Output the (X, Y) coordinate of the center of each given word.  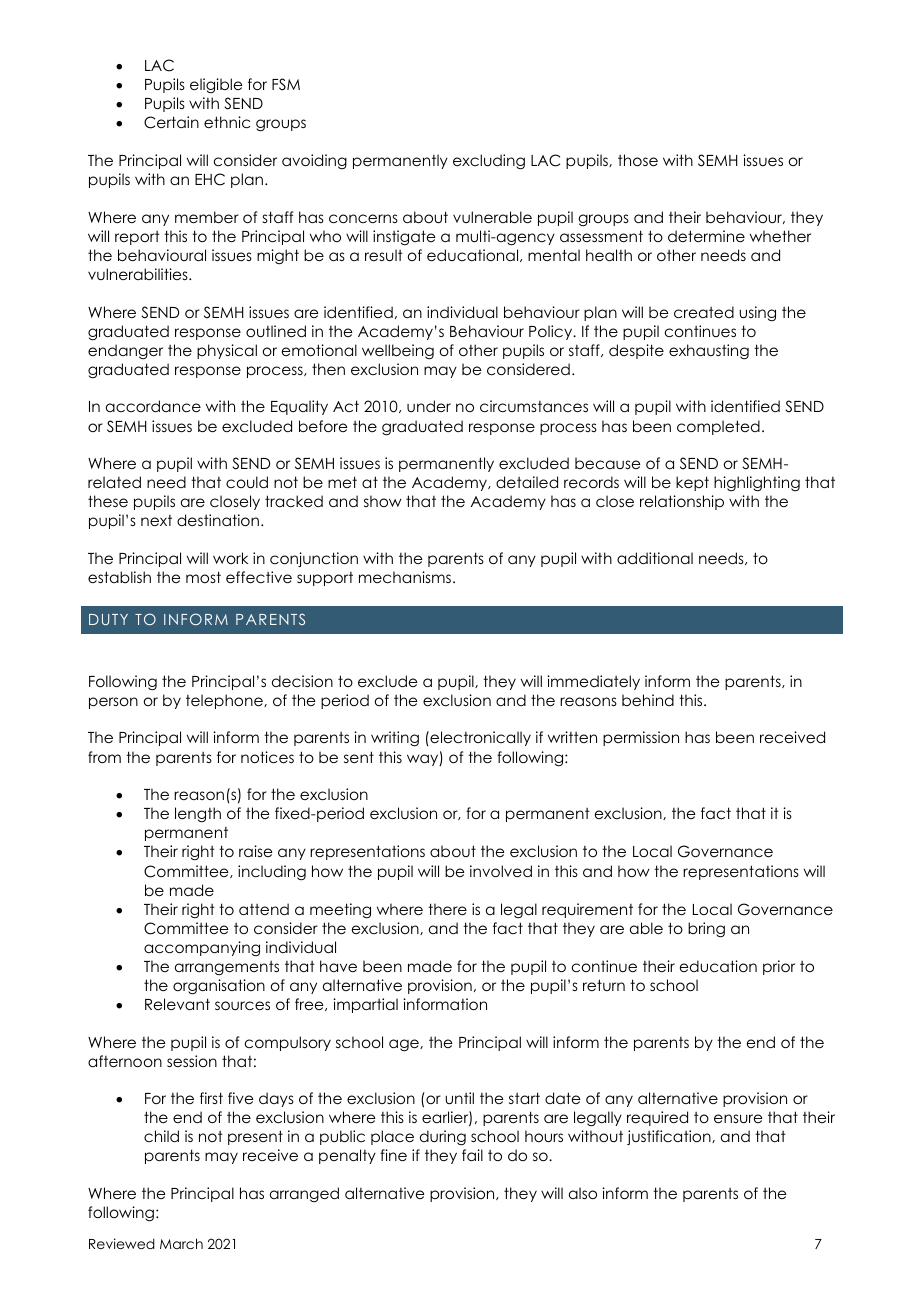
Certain (171, 122)
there (447, 909)
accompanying (202, 948)
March (181, 1243)
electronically (479, 738)
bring (706, 930)
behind (648, 700)
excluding (489, 162)
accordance (153, 406)
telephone (225, 701)
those (638, 160)
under (429, 406)
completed (718, 427)
